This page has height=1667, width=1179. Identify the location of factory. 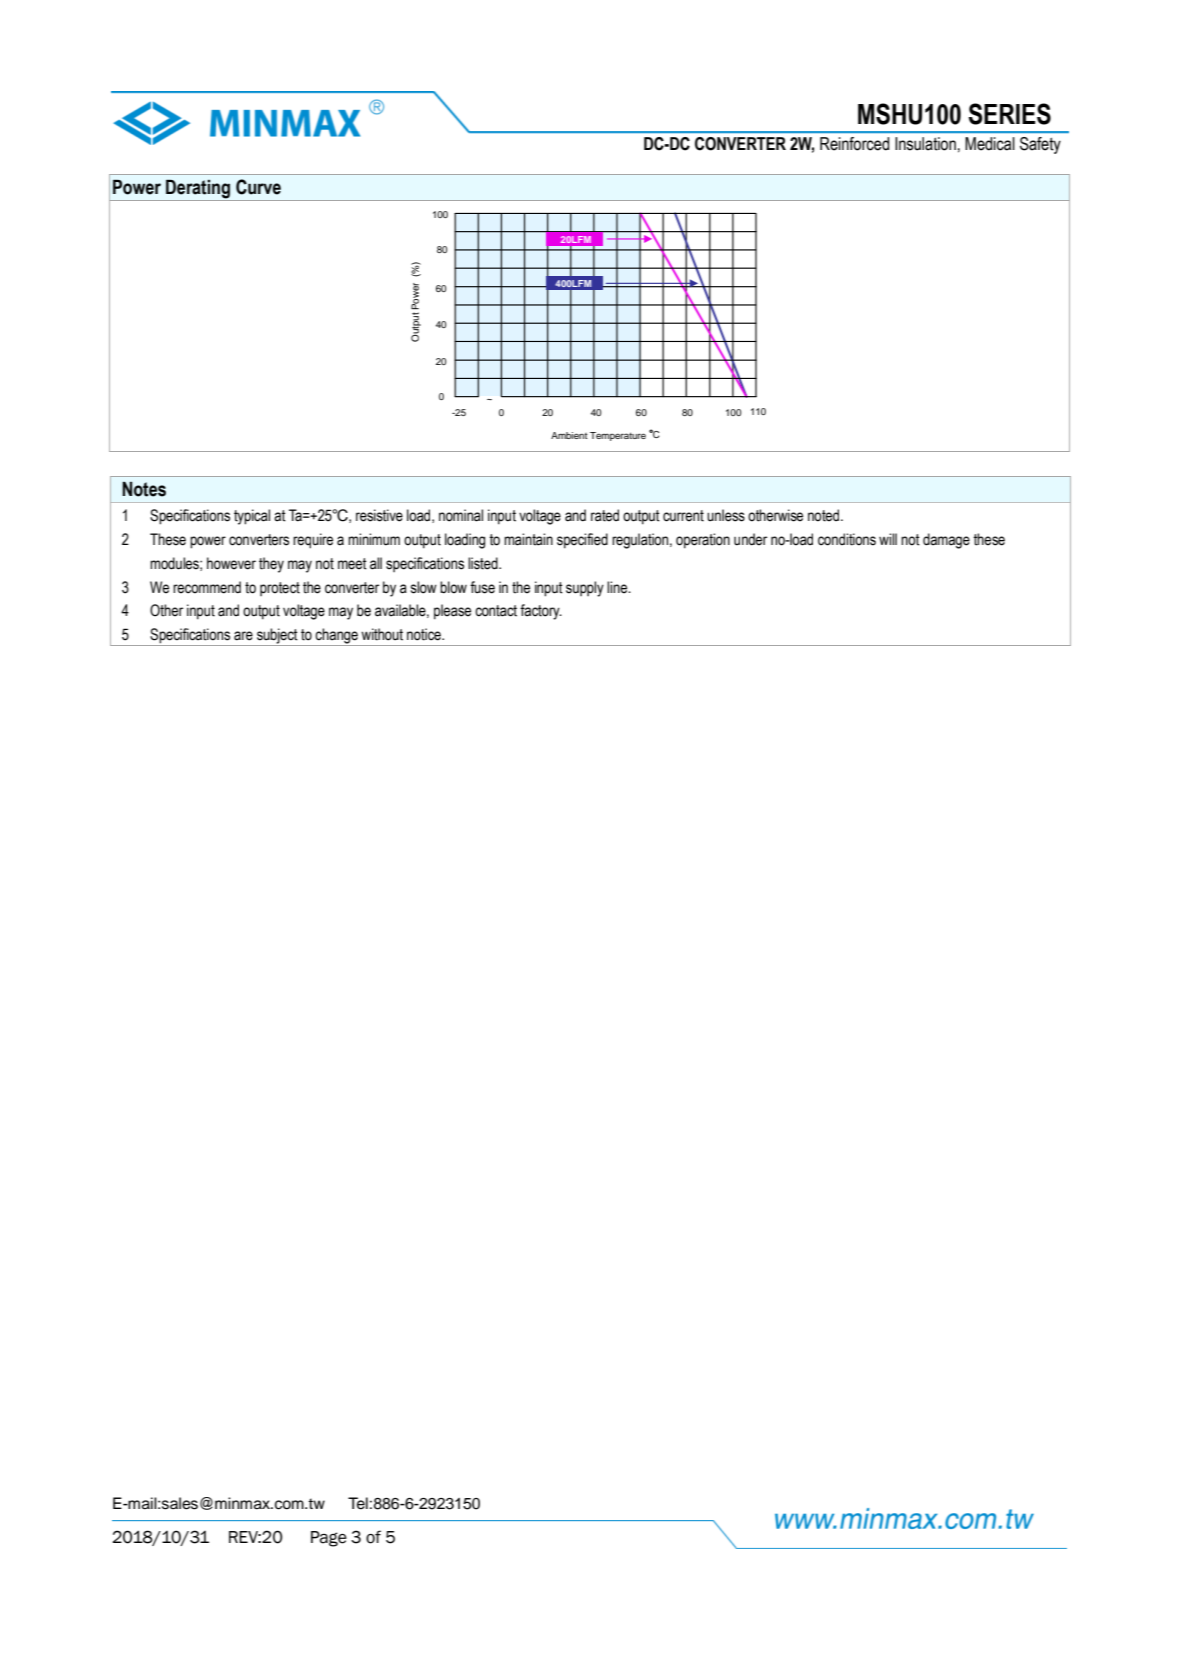
(541, 612).
